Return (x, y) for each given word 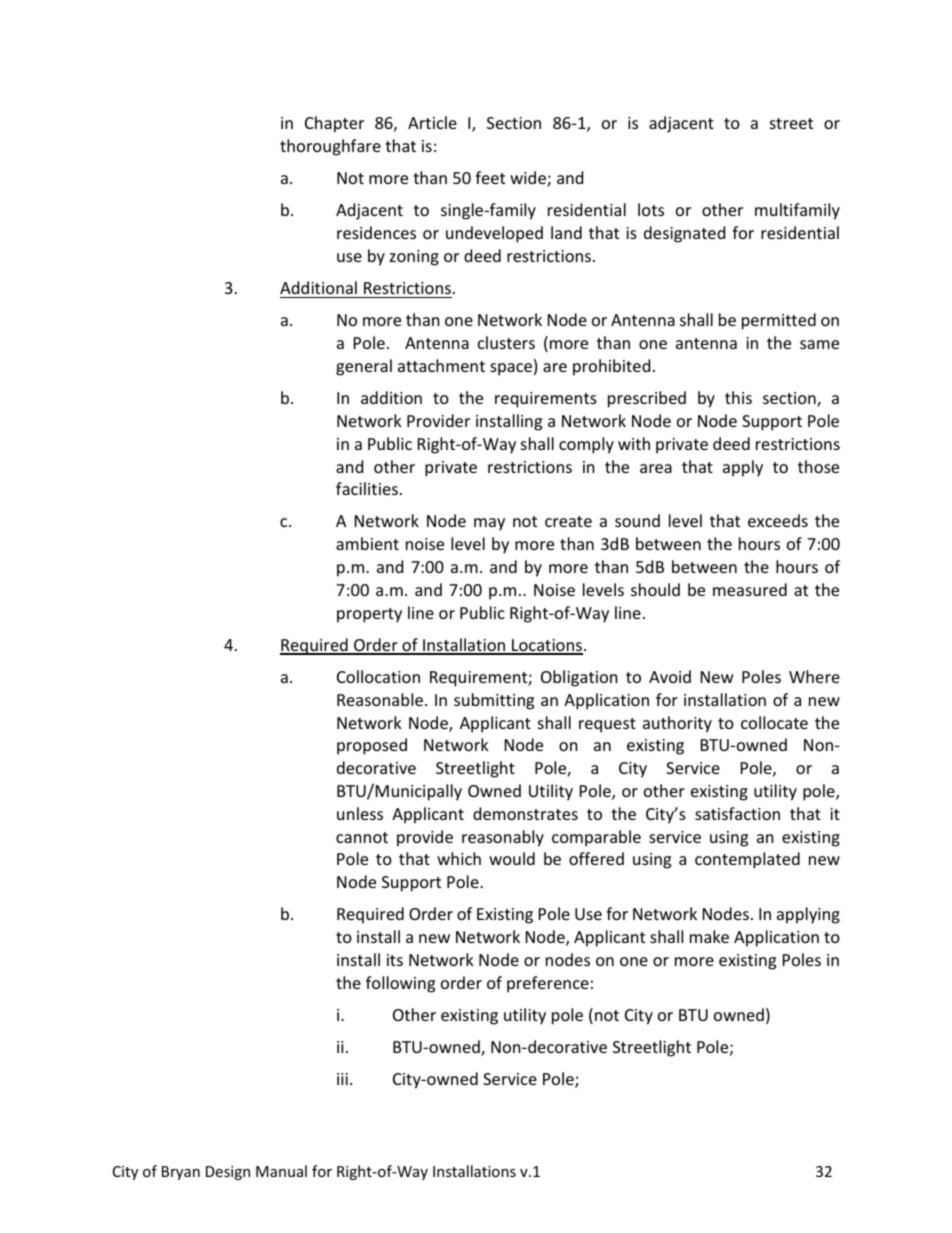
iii (342, 1079)
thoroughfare (330, 147)
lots (651, 209)
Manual (281, 1171)
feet (490, 177)
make (709, 936)
